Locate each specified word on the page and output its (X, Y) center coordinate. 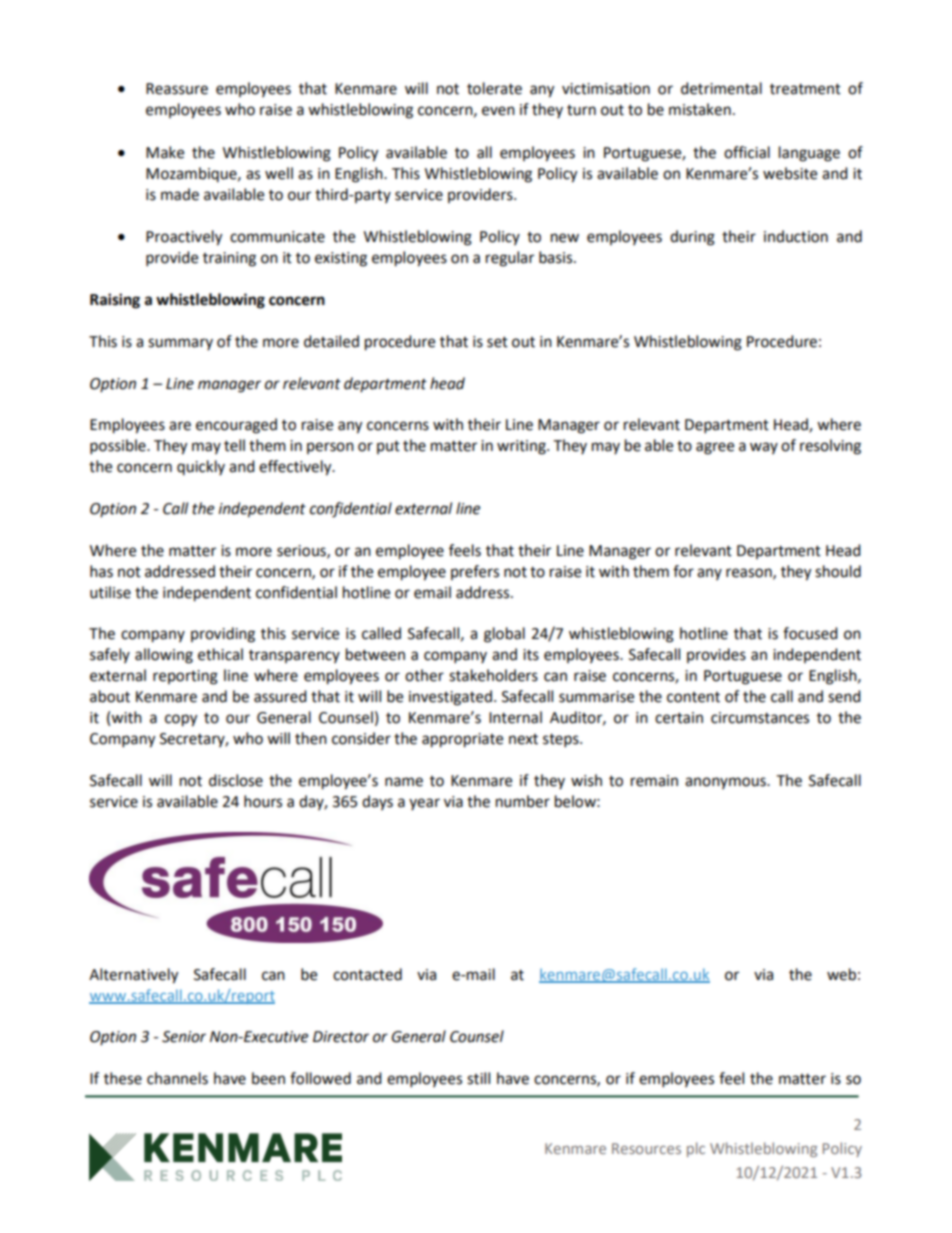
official (747, 152)
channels (177, 1078)
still (478, 1078)
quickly (201, 467)
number (523, 801)
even (498, 111)
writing (522, 447)
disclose (236, 780)
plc (696, 1149)
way (764, 448)
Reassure (177, 89)
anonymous (726, 783)
